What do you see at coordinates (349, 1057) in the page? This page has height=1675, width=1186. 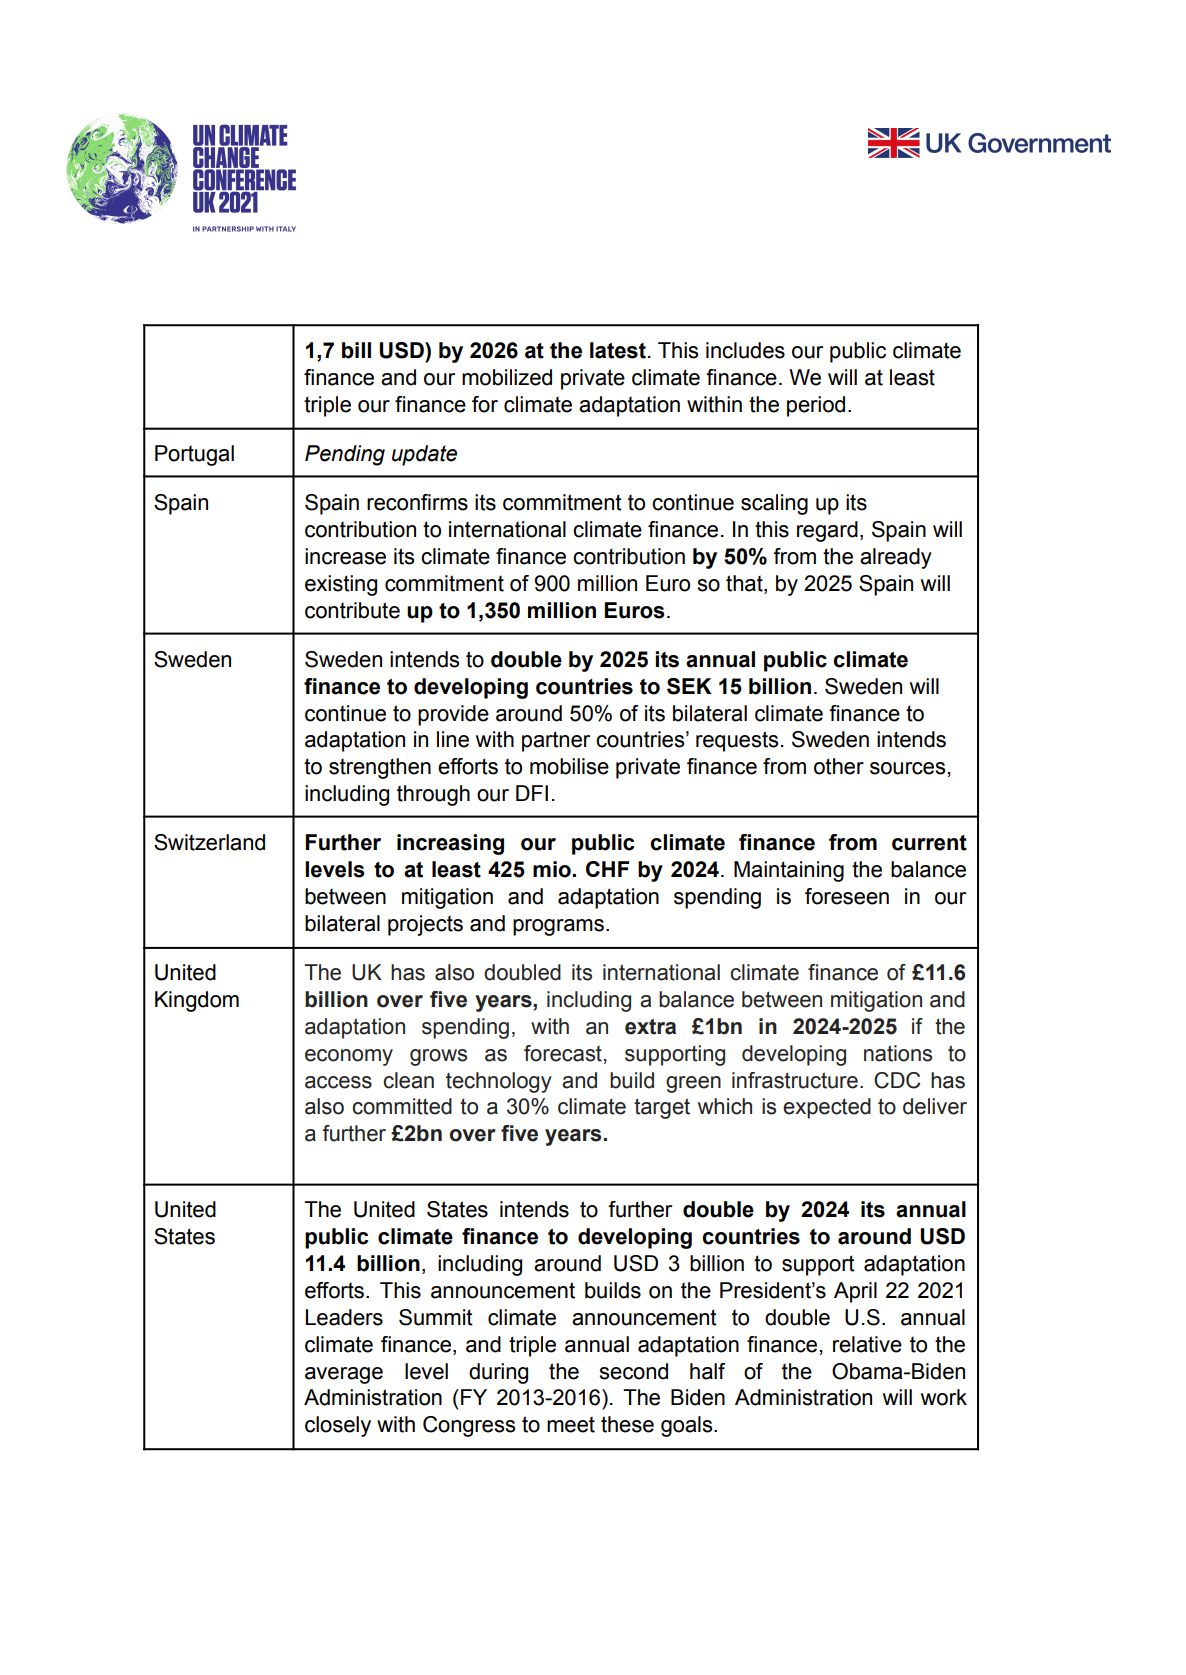 I see `economy` at bounding box center [349, 1057].
